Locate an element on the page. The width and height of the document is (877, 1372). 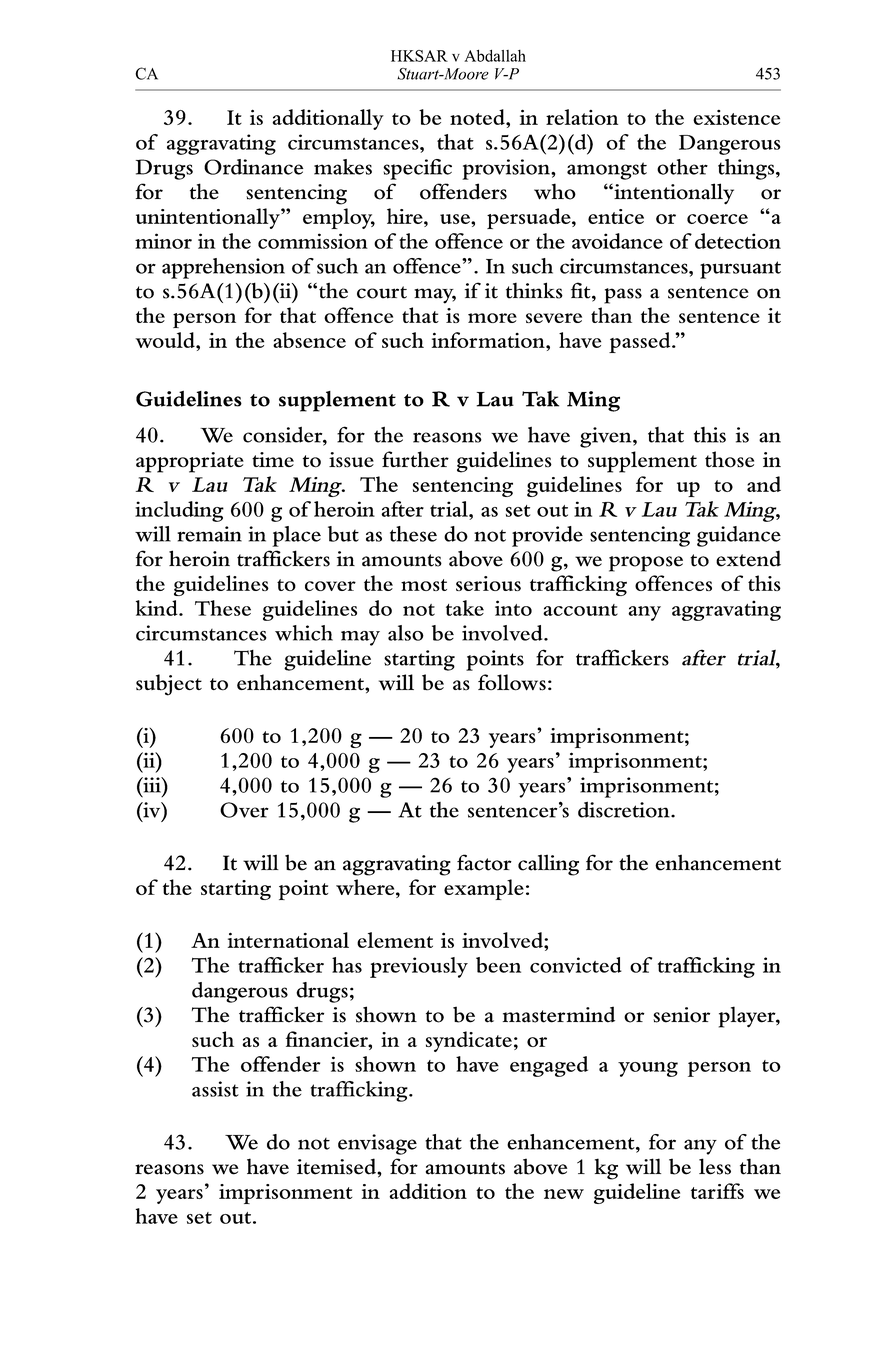
existence is located at coordinates (736, 117).
